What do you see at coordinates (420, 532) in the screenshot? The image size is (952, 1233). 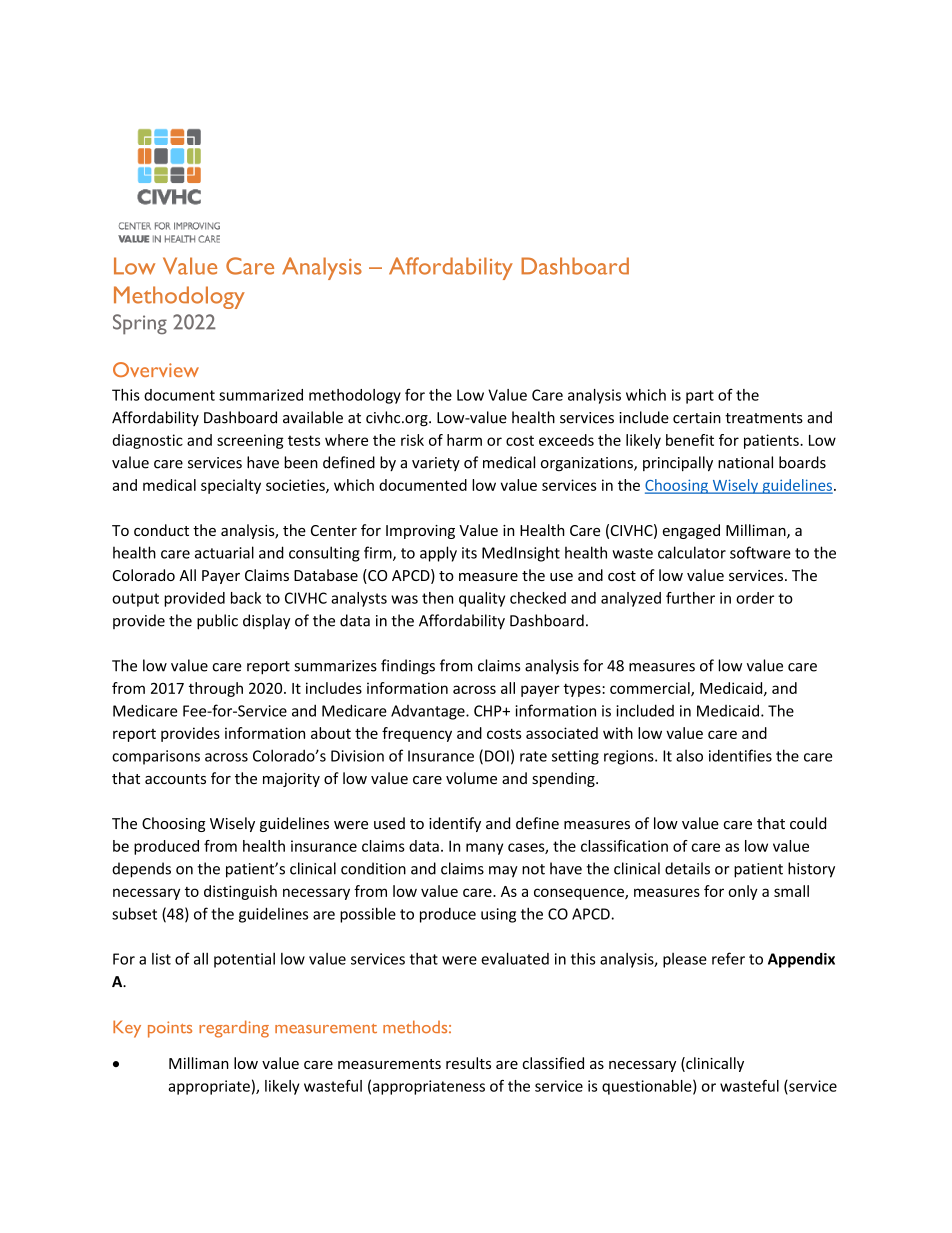 I see `Improving` at bounding box center [420, 532].
